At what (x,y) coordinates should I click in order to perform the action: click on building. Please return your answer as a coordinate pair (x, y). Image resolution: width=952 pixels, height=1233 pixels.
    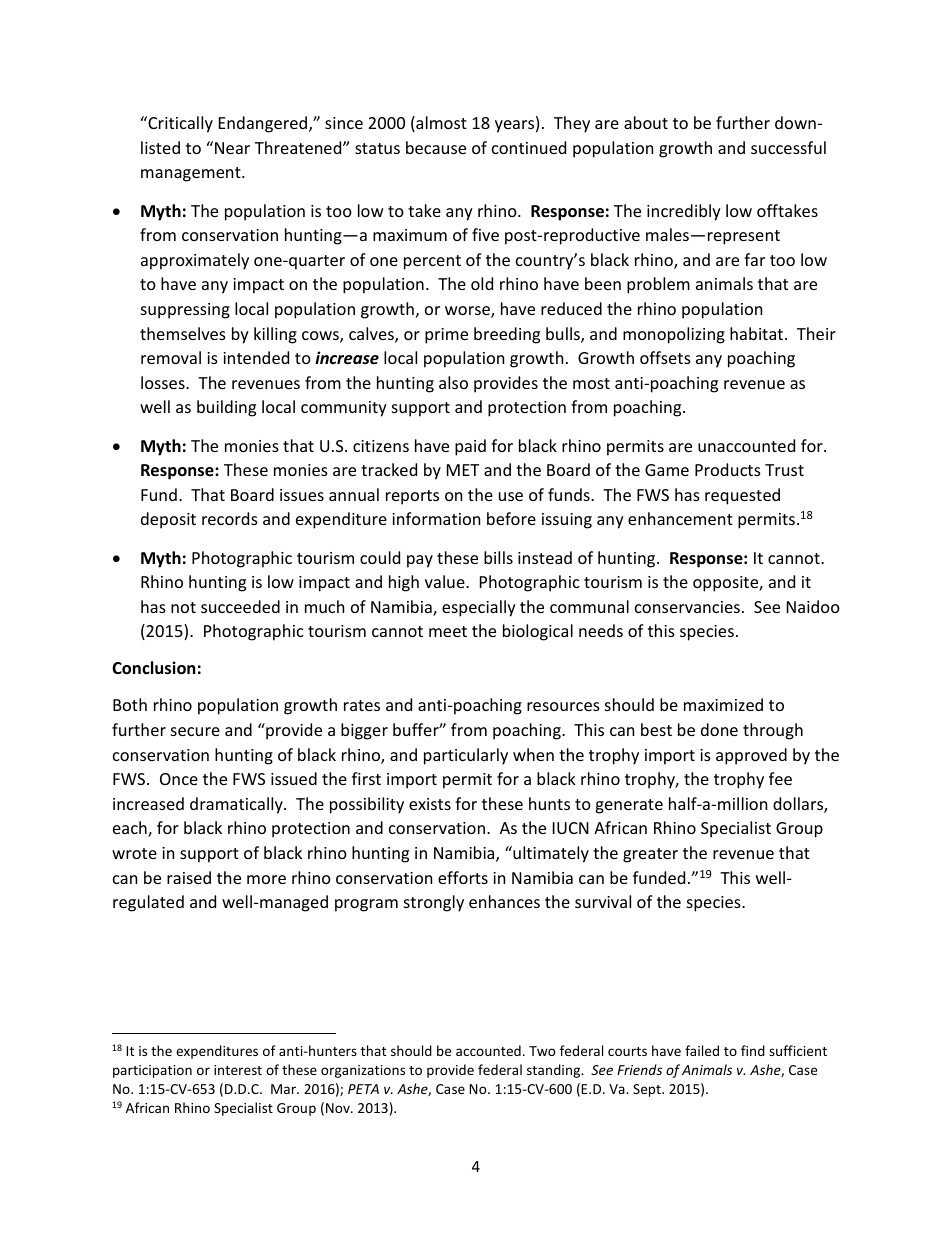
    Looking at the image, I should click on (226, 408).
